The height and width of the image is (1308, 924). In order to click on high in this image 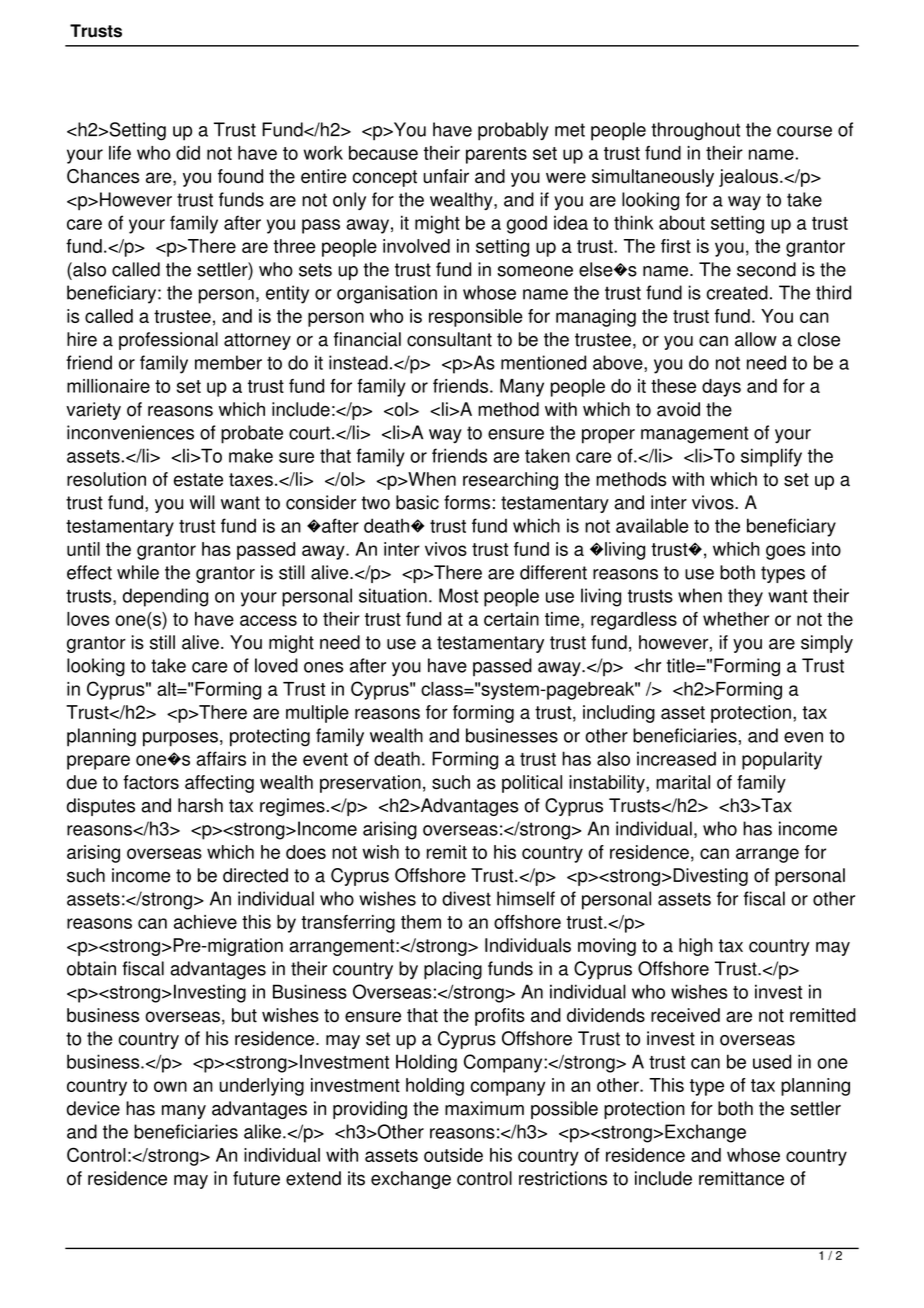, I will do `click(696, 947)`.
